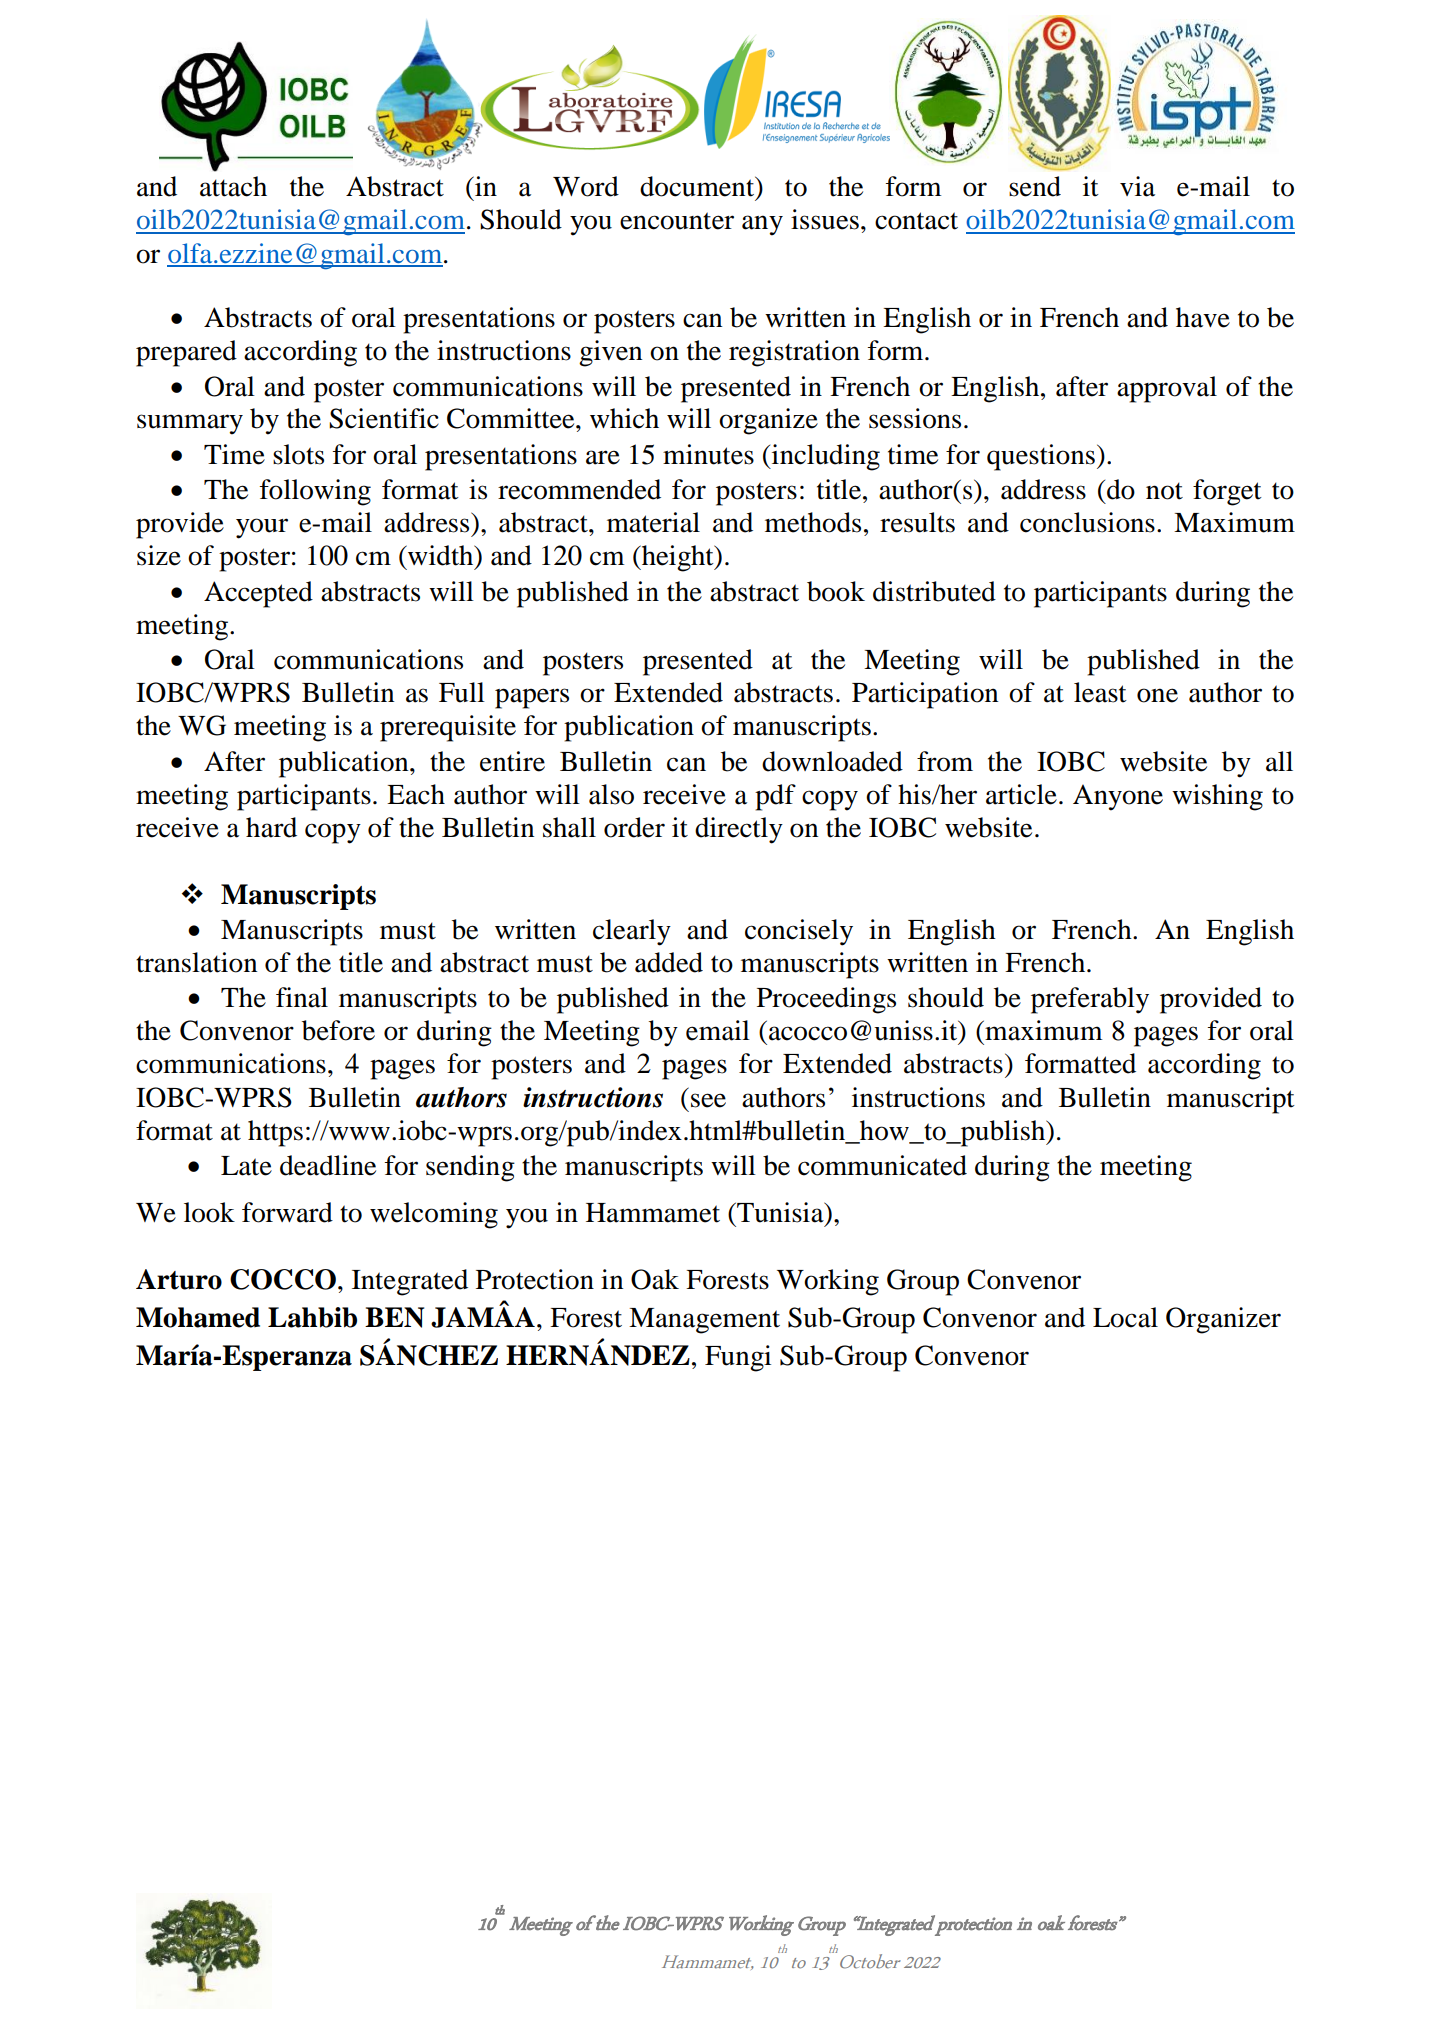 The width and height of the page is (1431, 2024). I want to click on encounter, so click(677, 221).
